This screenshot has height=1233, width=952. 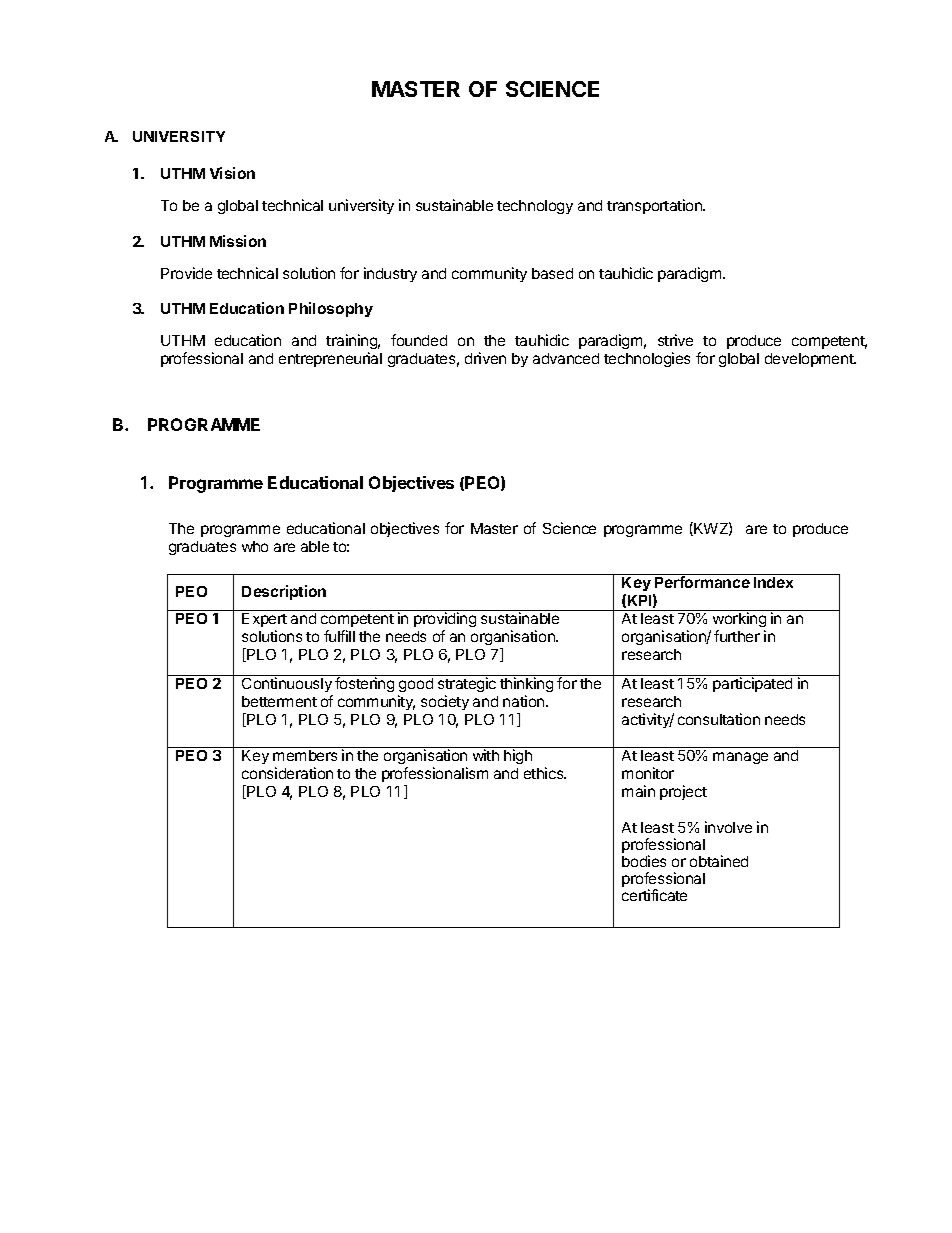 What do you see at coordinates (255, 546) in the screenshot?
I see `who` at bounding box center [255, 546].
